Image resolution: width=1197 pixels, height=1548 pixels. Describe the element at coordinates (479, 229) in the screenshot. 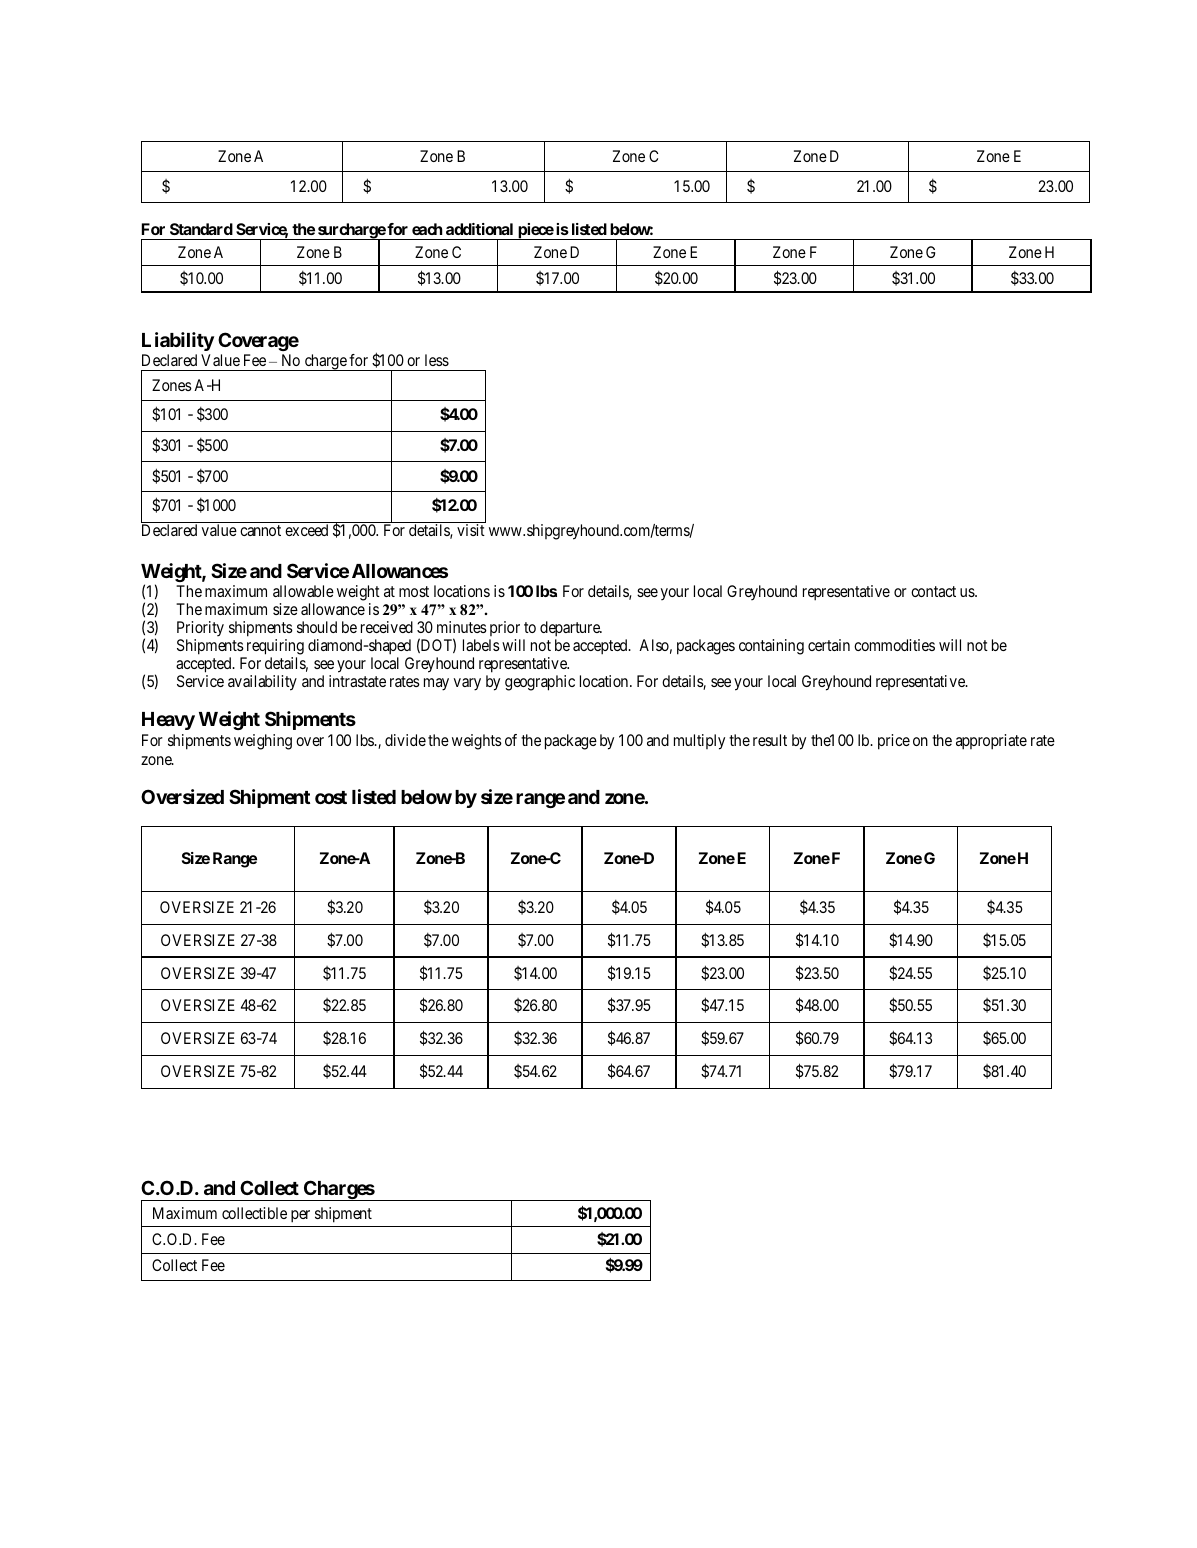

I see `additional` at that location.
